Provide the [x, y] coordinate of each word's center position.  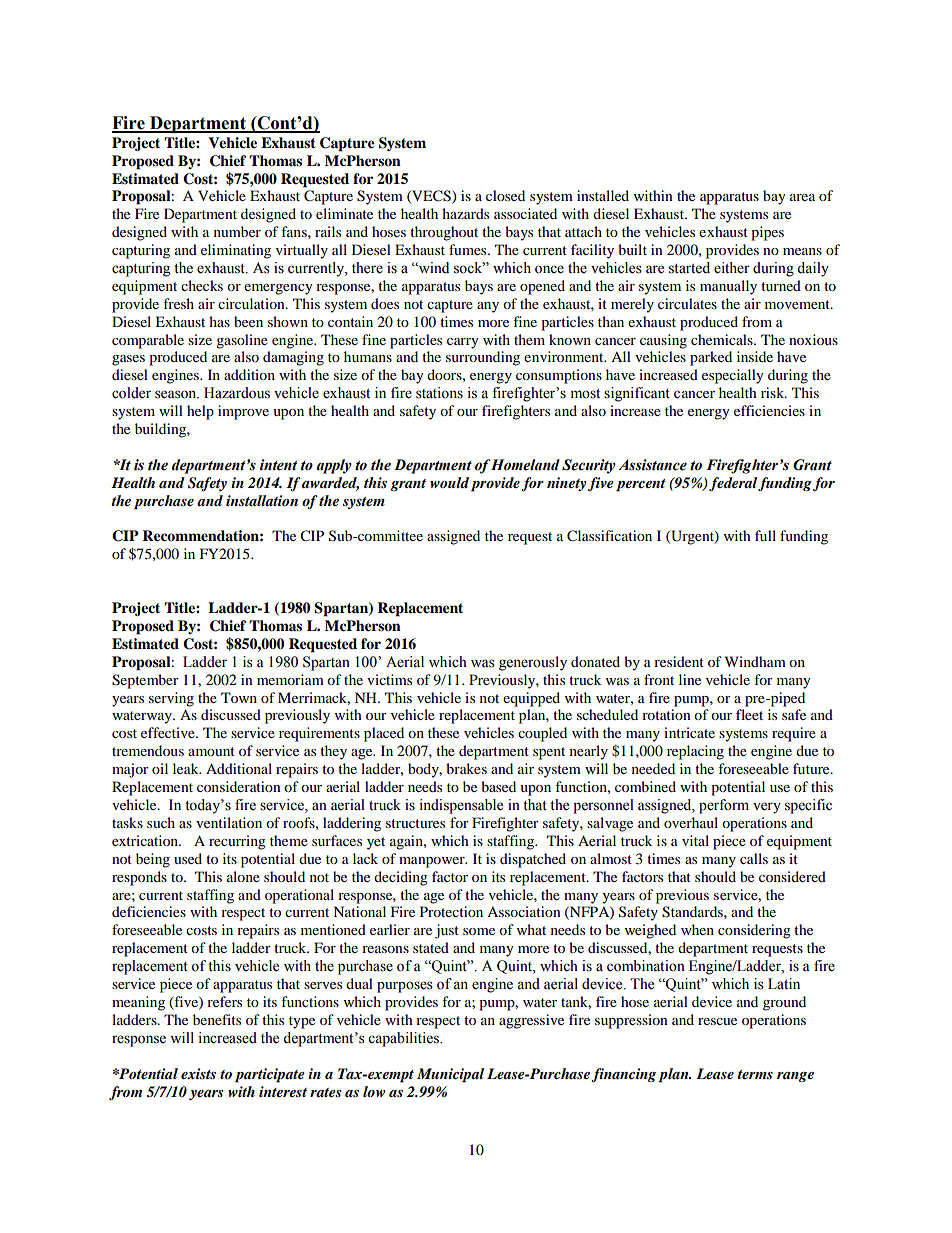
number [237, 231]
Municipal [450, 1075]
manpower [433, 862]
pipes [767, 233]
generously [533, 663]
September [145, 681]
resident [679, 661]
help [200, 412]
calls [754, 858]
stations [439, 393]
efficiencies [769, 410]
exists [198, 1073]
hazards [465, 213]
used [188, 858]
